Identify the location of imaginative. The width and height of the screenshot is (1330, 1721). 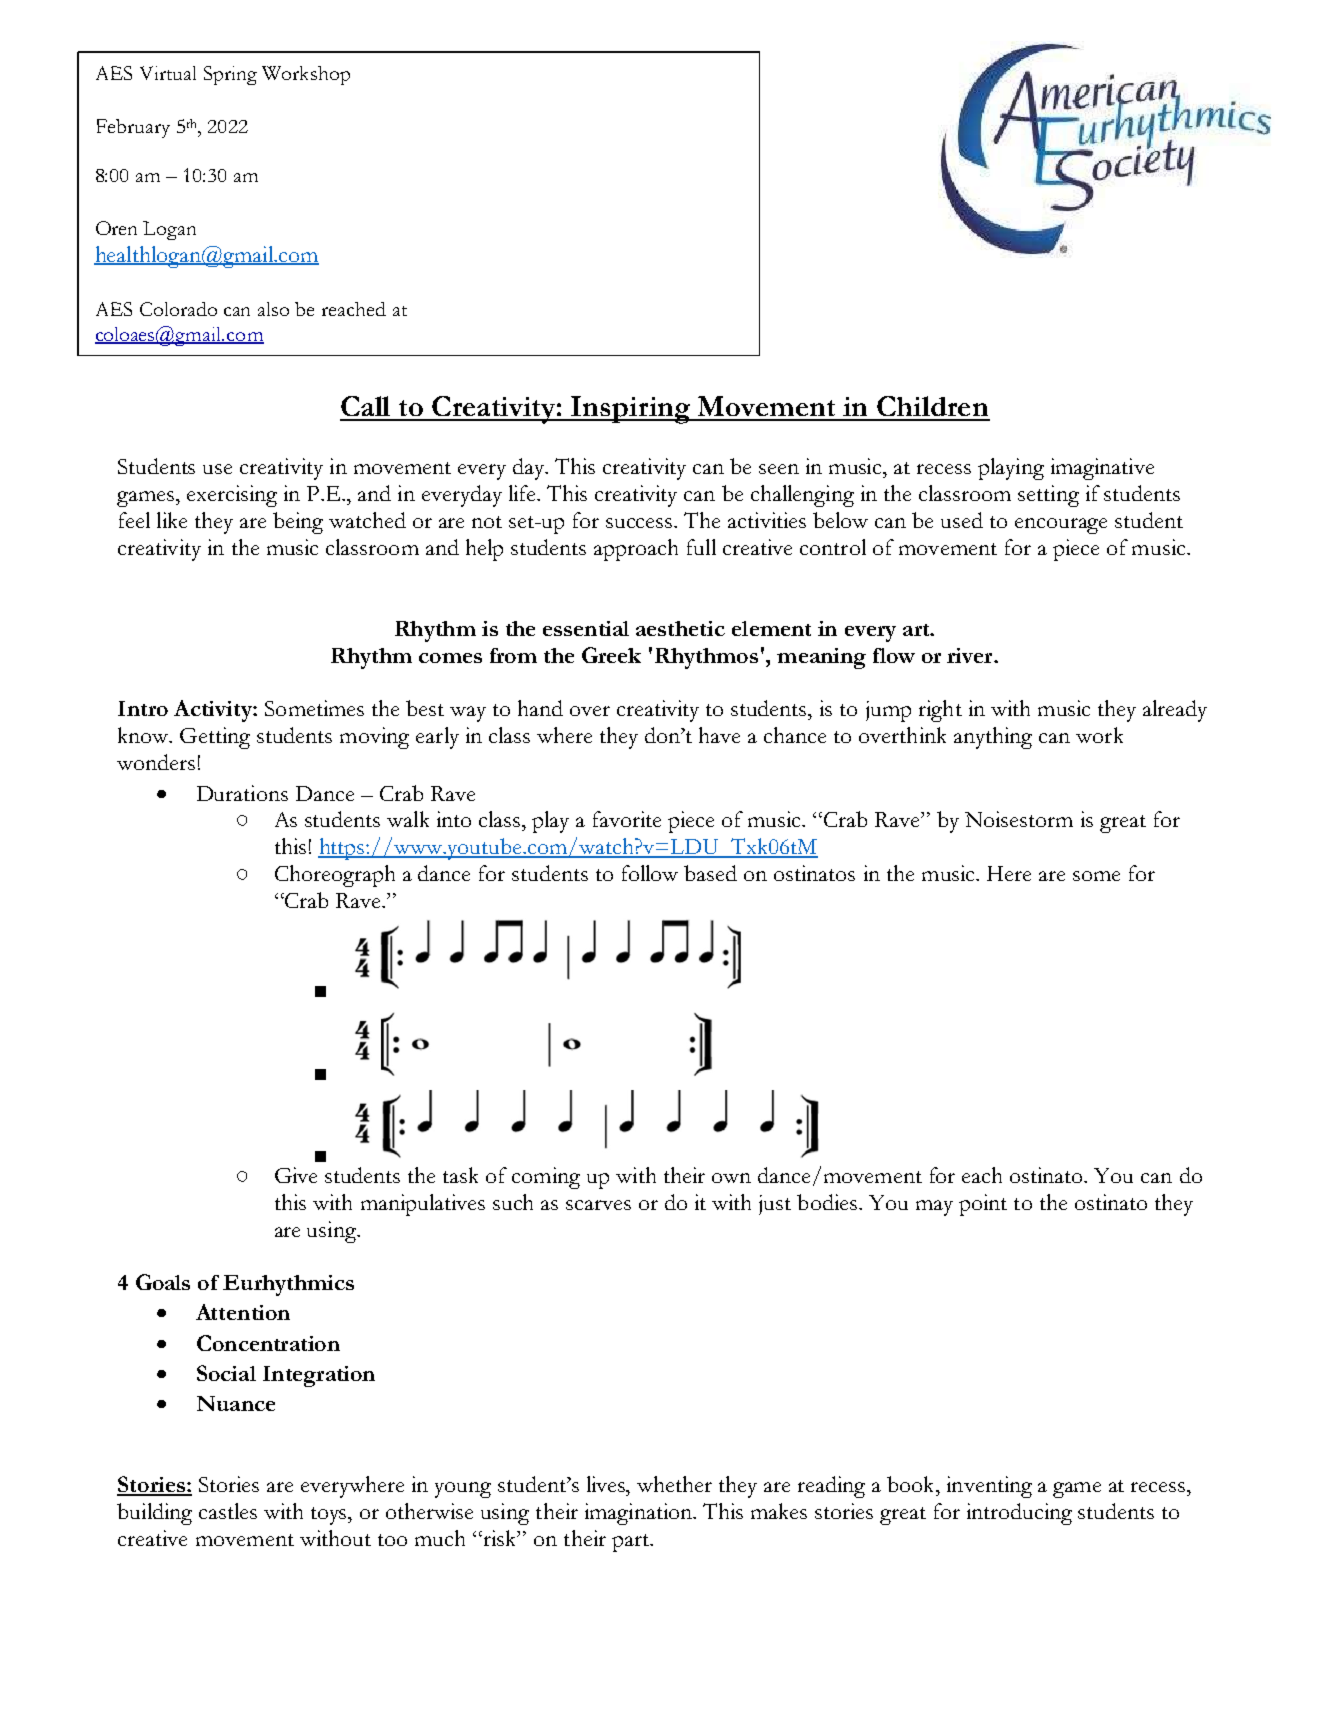
(1102, 469).
